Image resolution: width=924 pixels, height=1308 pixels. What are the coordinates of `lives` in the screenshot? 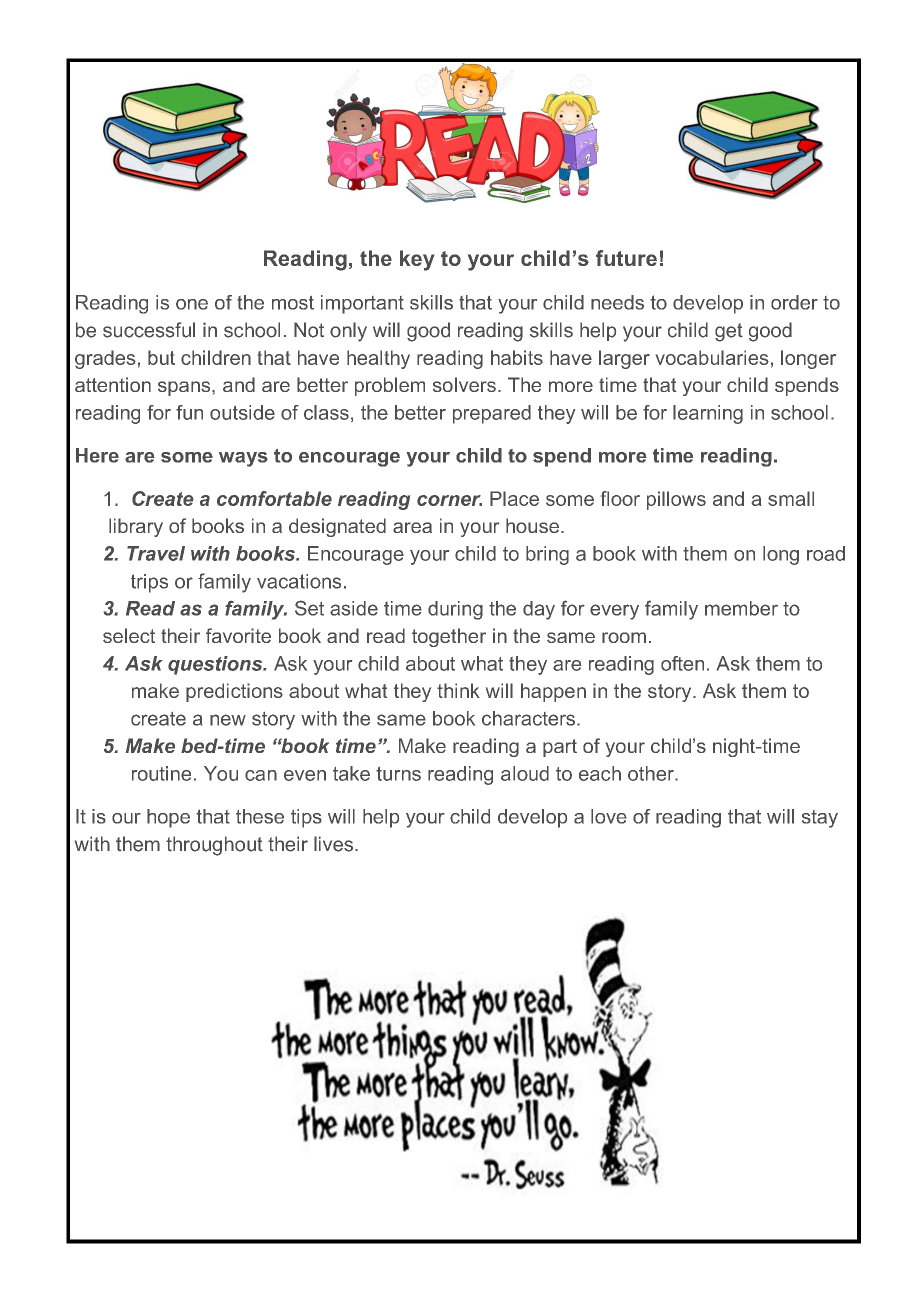 It's located at (333, 844).
